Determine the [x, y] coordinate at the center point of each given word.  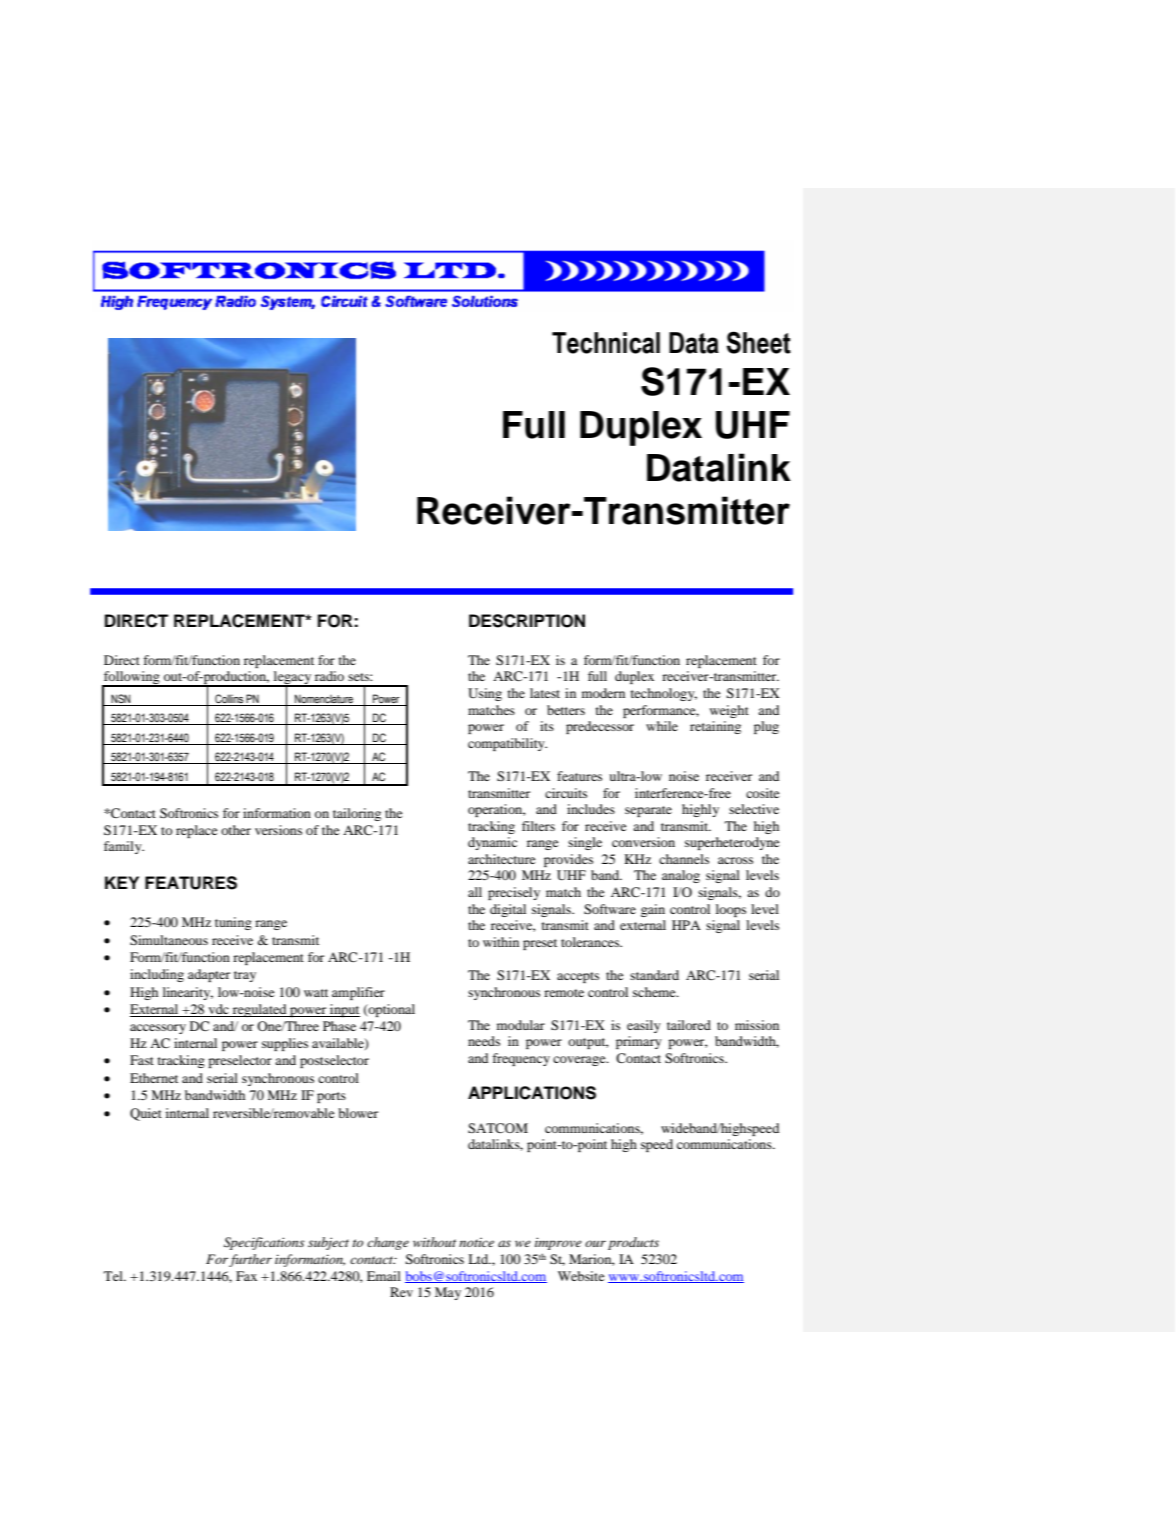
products [633, 1243]
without [434, 1242]
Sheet [759, 342]
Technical [606, 343]
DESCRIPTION [527, 621]
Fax [246, 1276]
